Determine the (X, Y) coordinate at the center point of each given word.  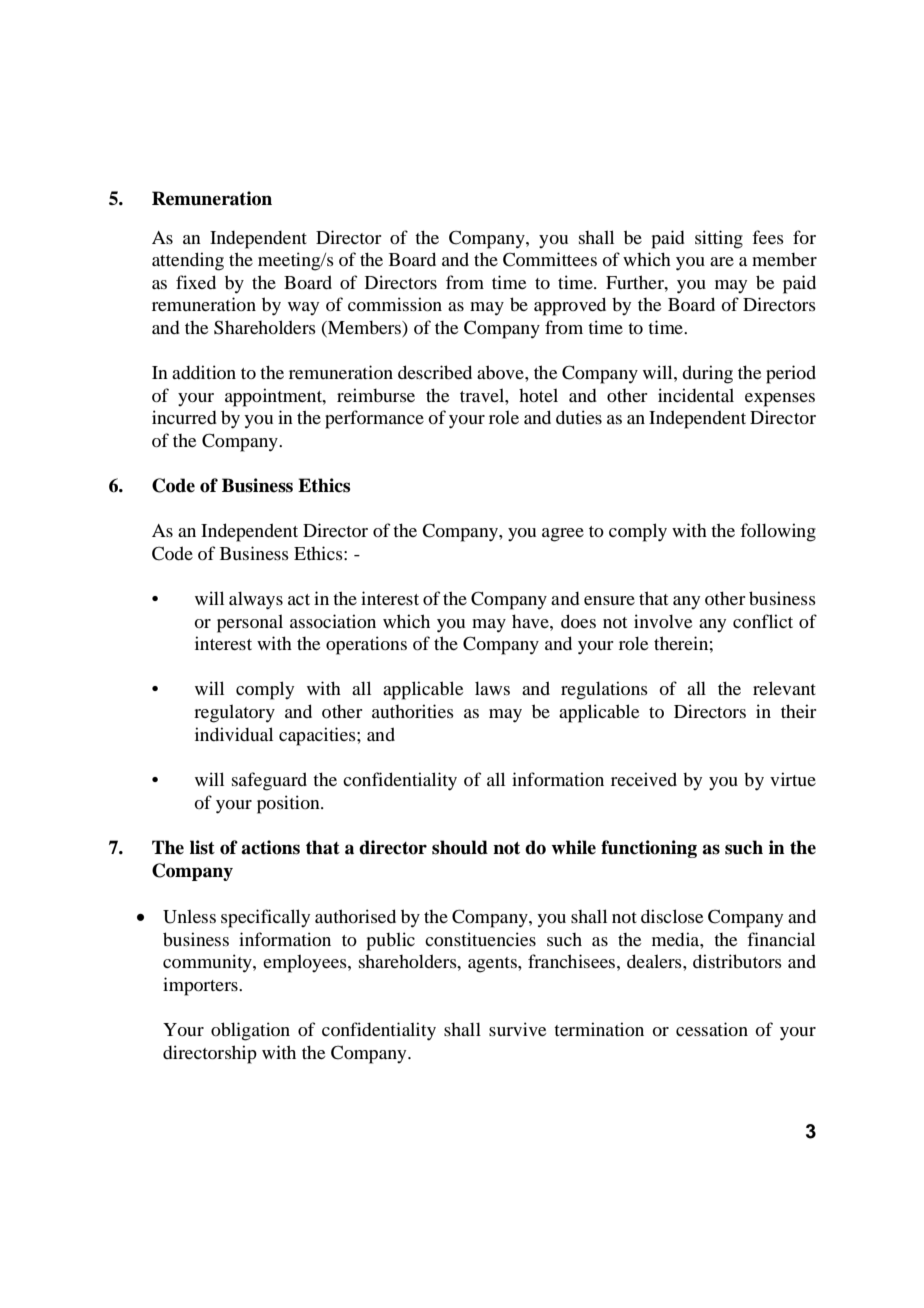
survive (517, 1029)
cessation (712, 1029)
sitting (719, 239)
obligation (250, 1031)
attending (188, 261)
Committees (550, 259)
